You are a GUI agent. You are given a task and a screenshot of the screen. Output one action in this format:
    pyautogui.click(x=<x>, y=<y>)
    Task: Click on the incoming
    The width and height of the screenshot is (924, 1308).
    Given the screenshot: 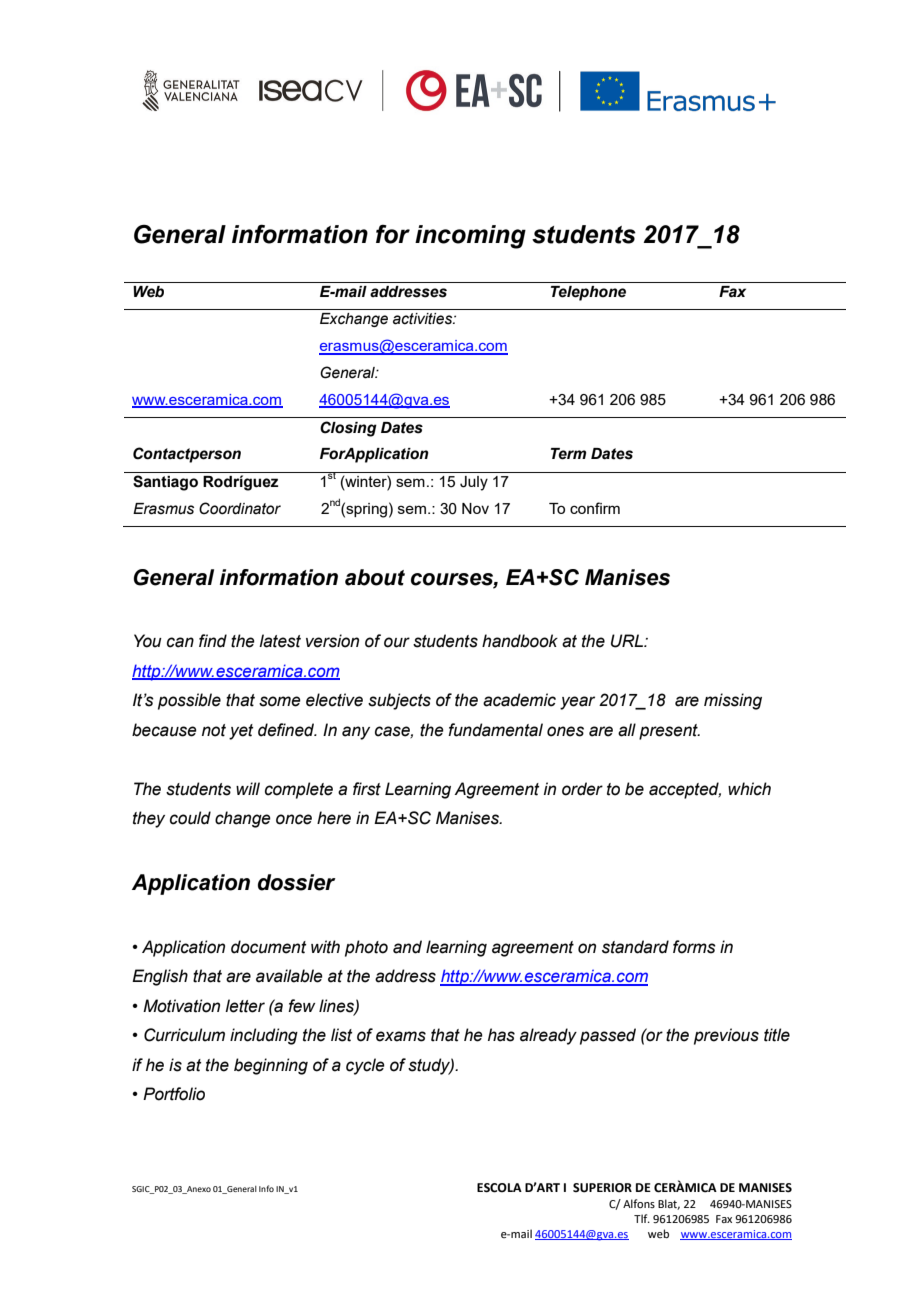 What is the action you would take?
    pyautogui.click(x=470, y=237)
